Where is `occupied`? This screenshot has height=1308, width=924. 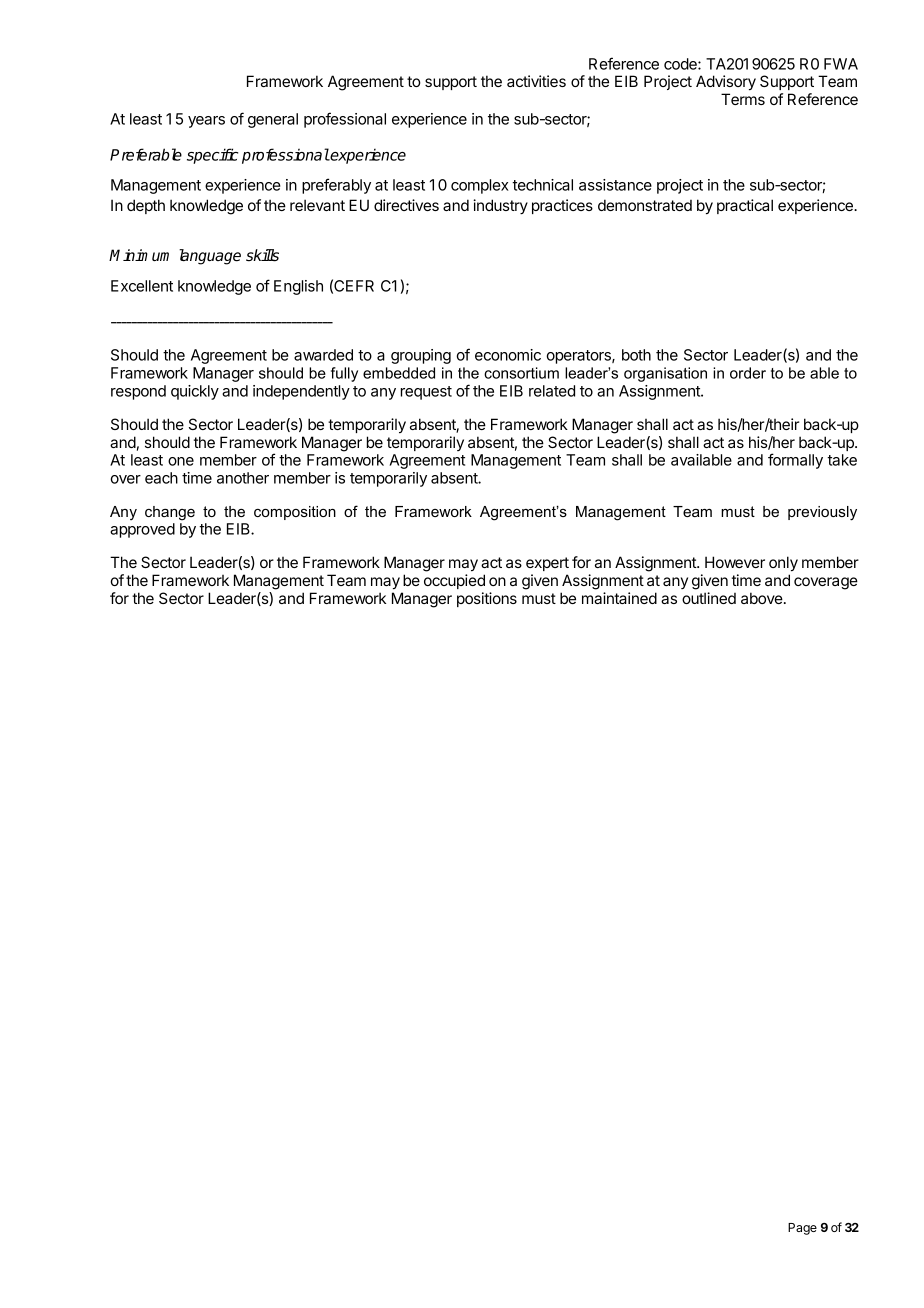 occupied is located at coordinates (454, 581).
